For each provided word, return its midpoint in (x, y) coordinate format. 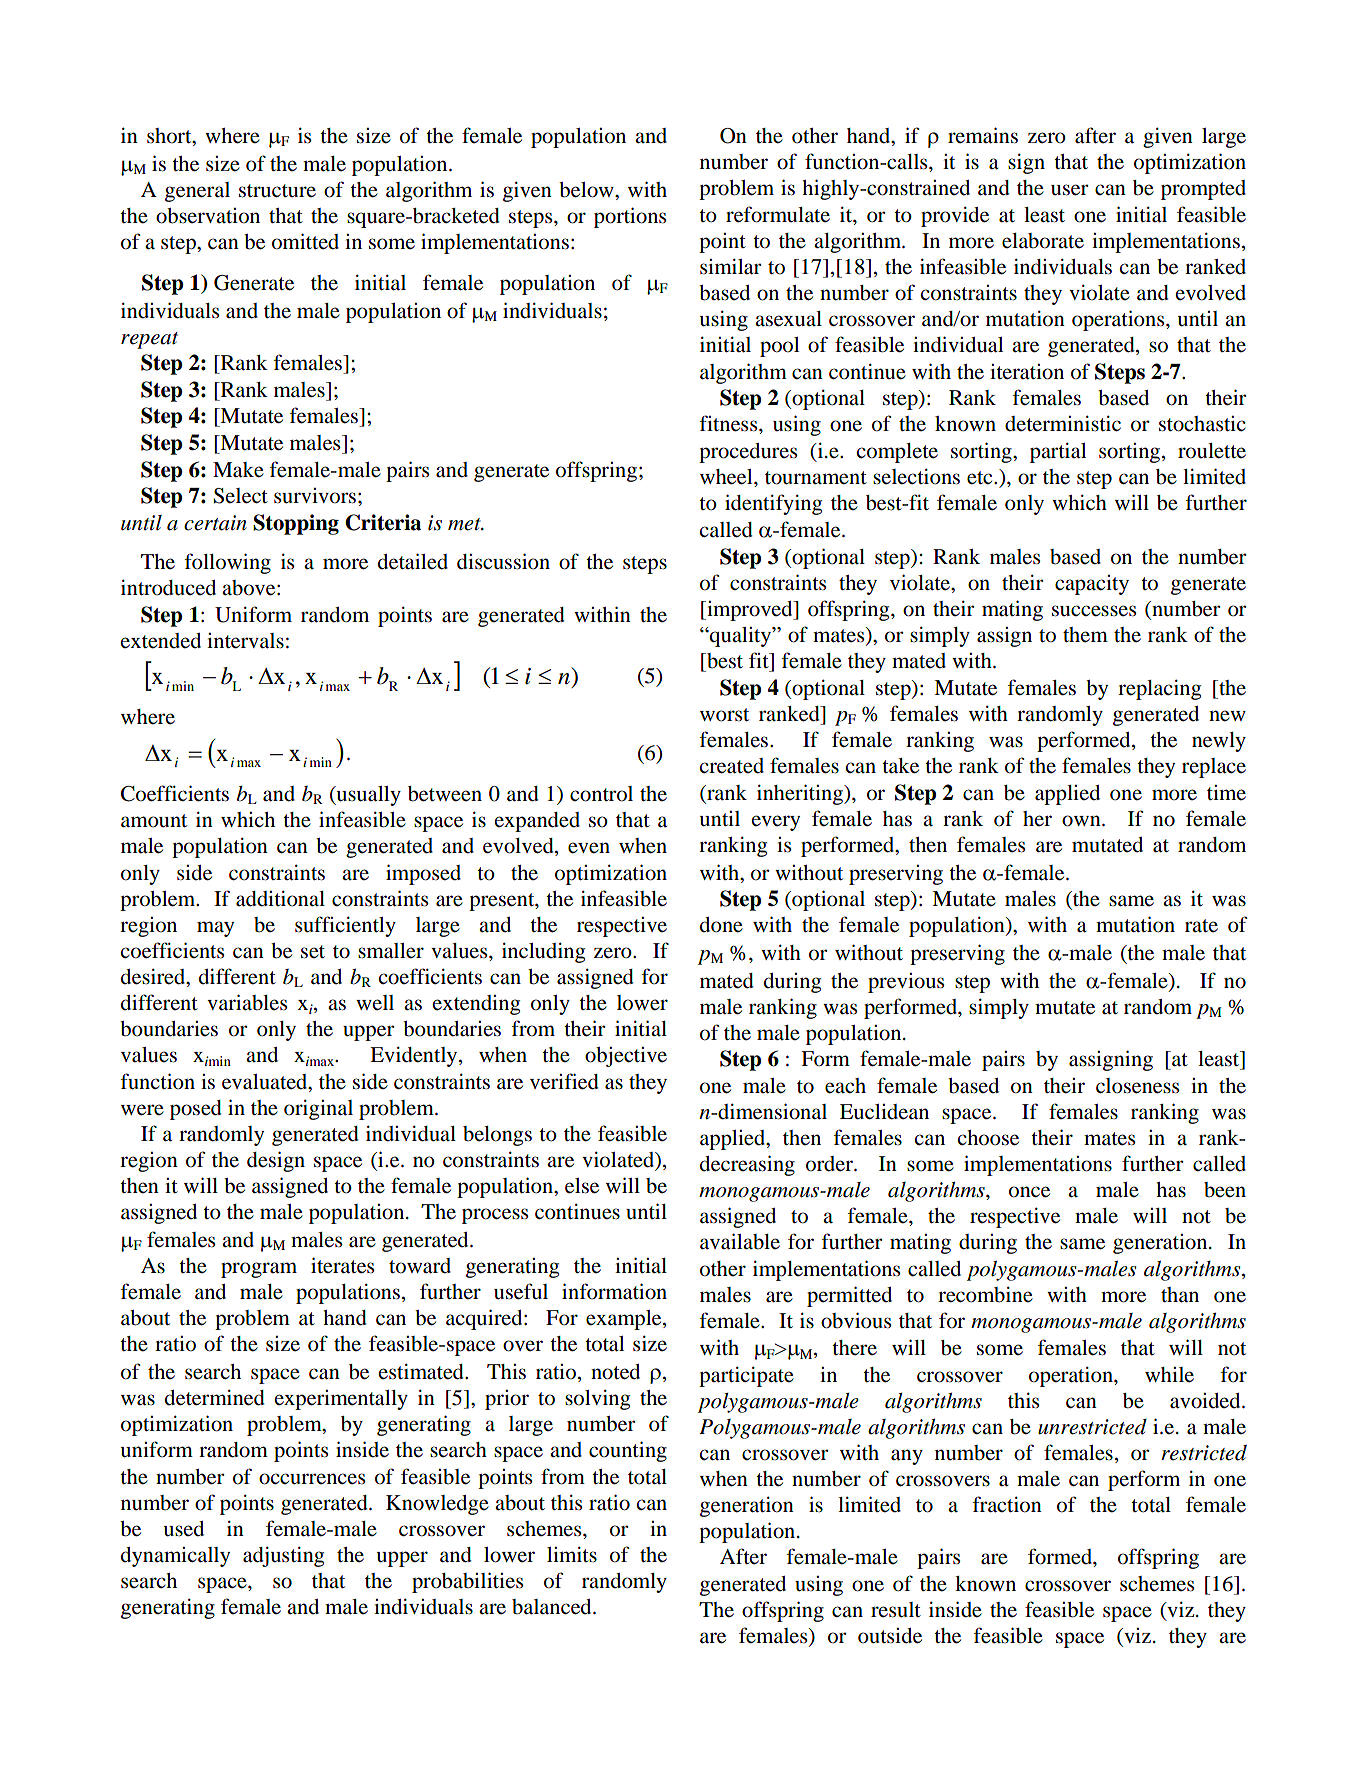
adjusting (283, 1556)
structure (277, 191)
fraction (1007, 1504)
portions (630, 217)
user (1069, 190)
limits (572, 1554)
